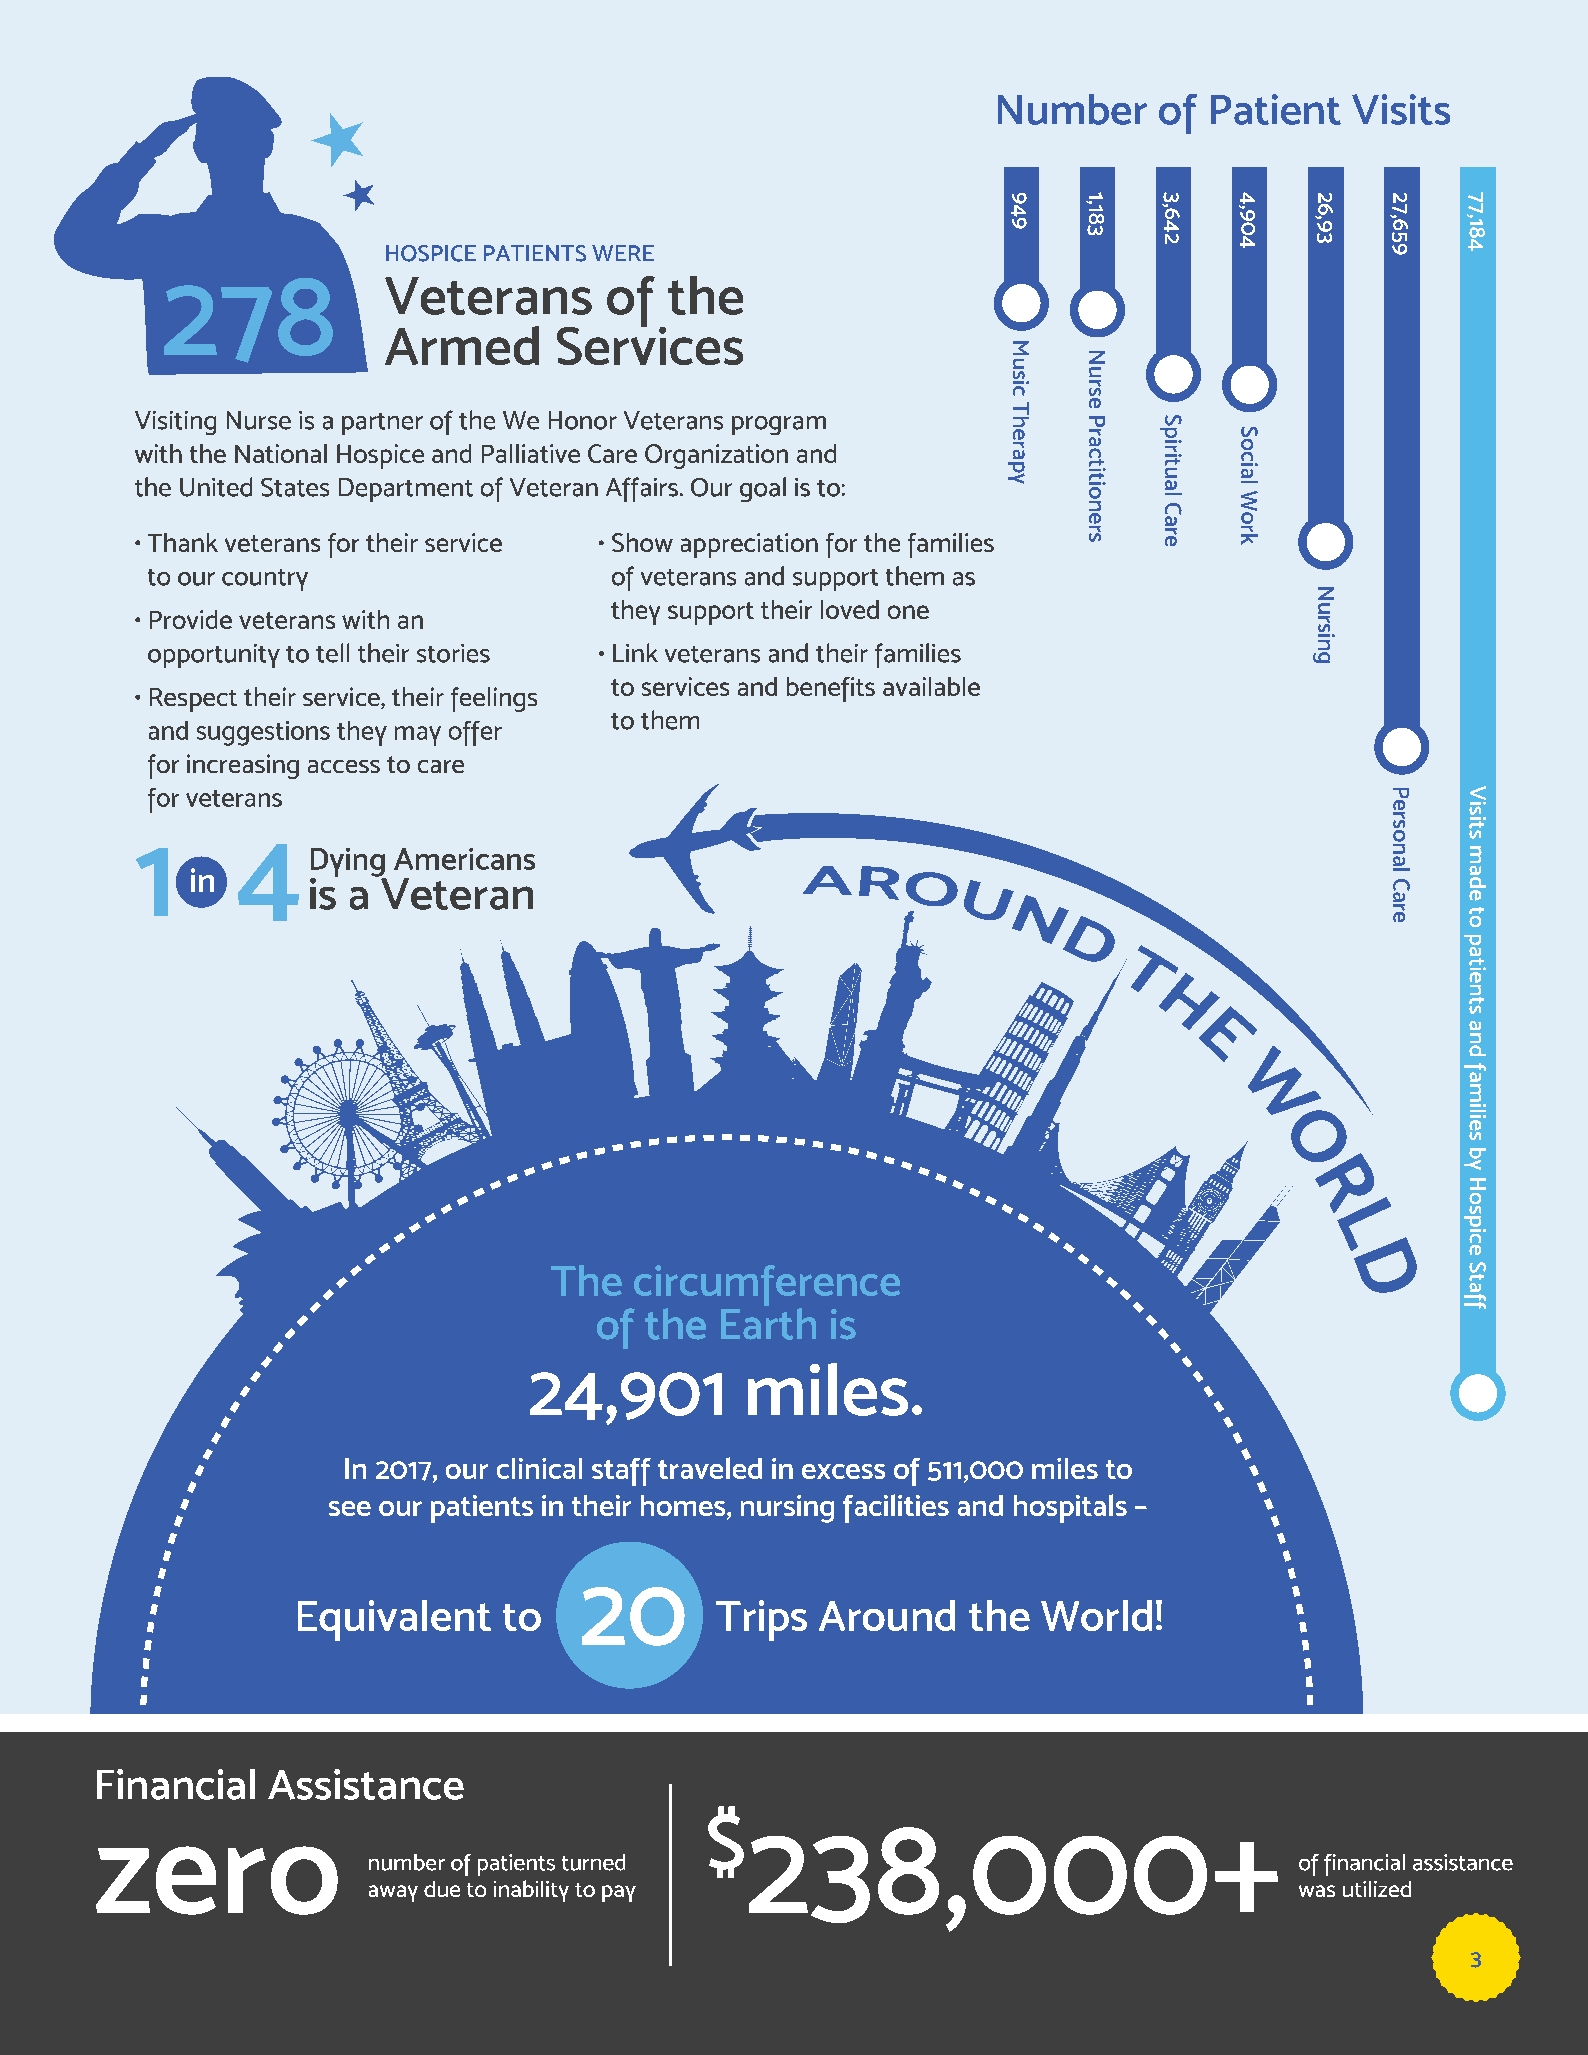 This page has width=1588, height=2055. Describe the element at coordinates (779, 425) in the page. I see `program` at that location.
